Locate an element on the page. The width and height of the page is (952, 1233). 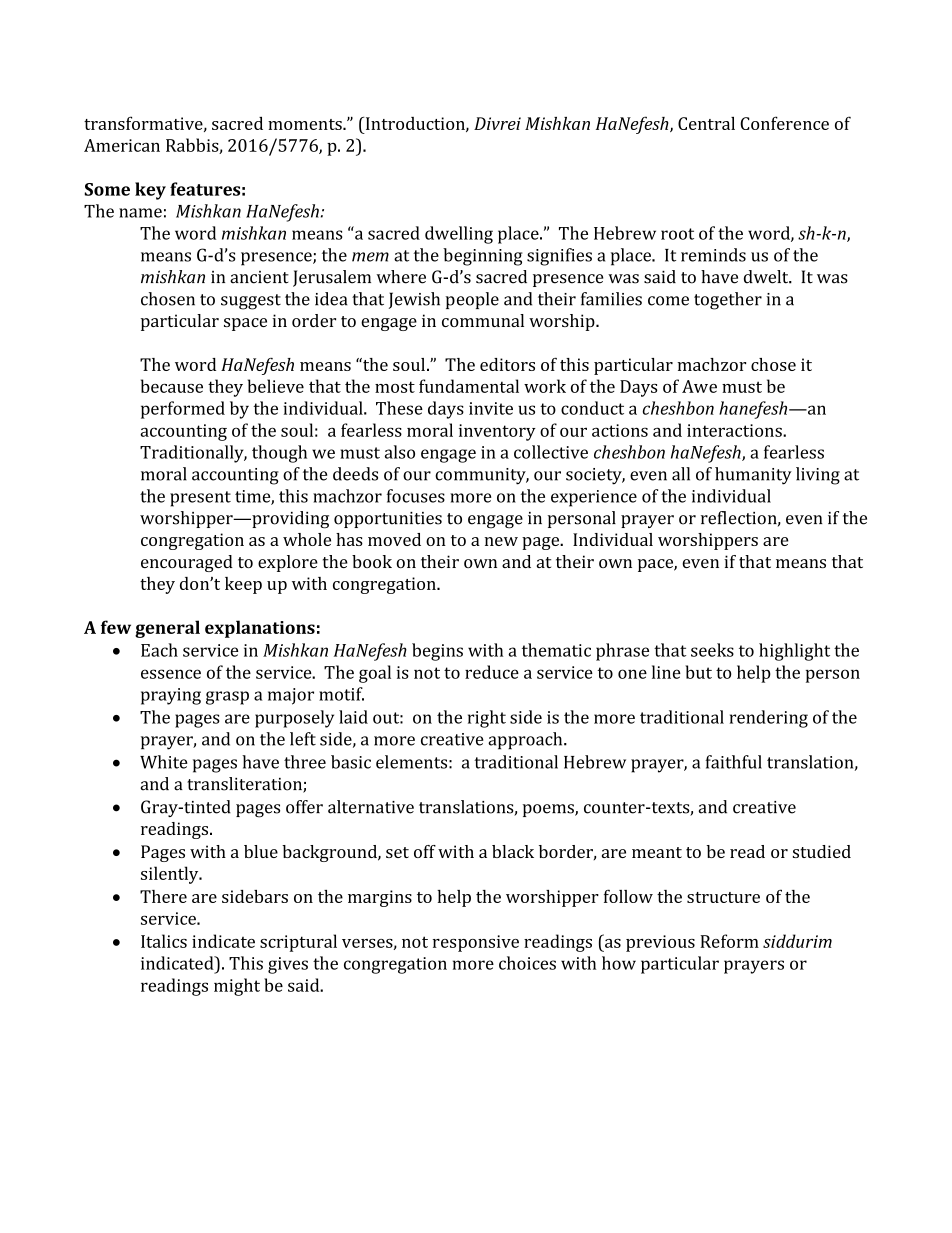
White is located at coordinates (164, 762).
